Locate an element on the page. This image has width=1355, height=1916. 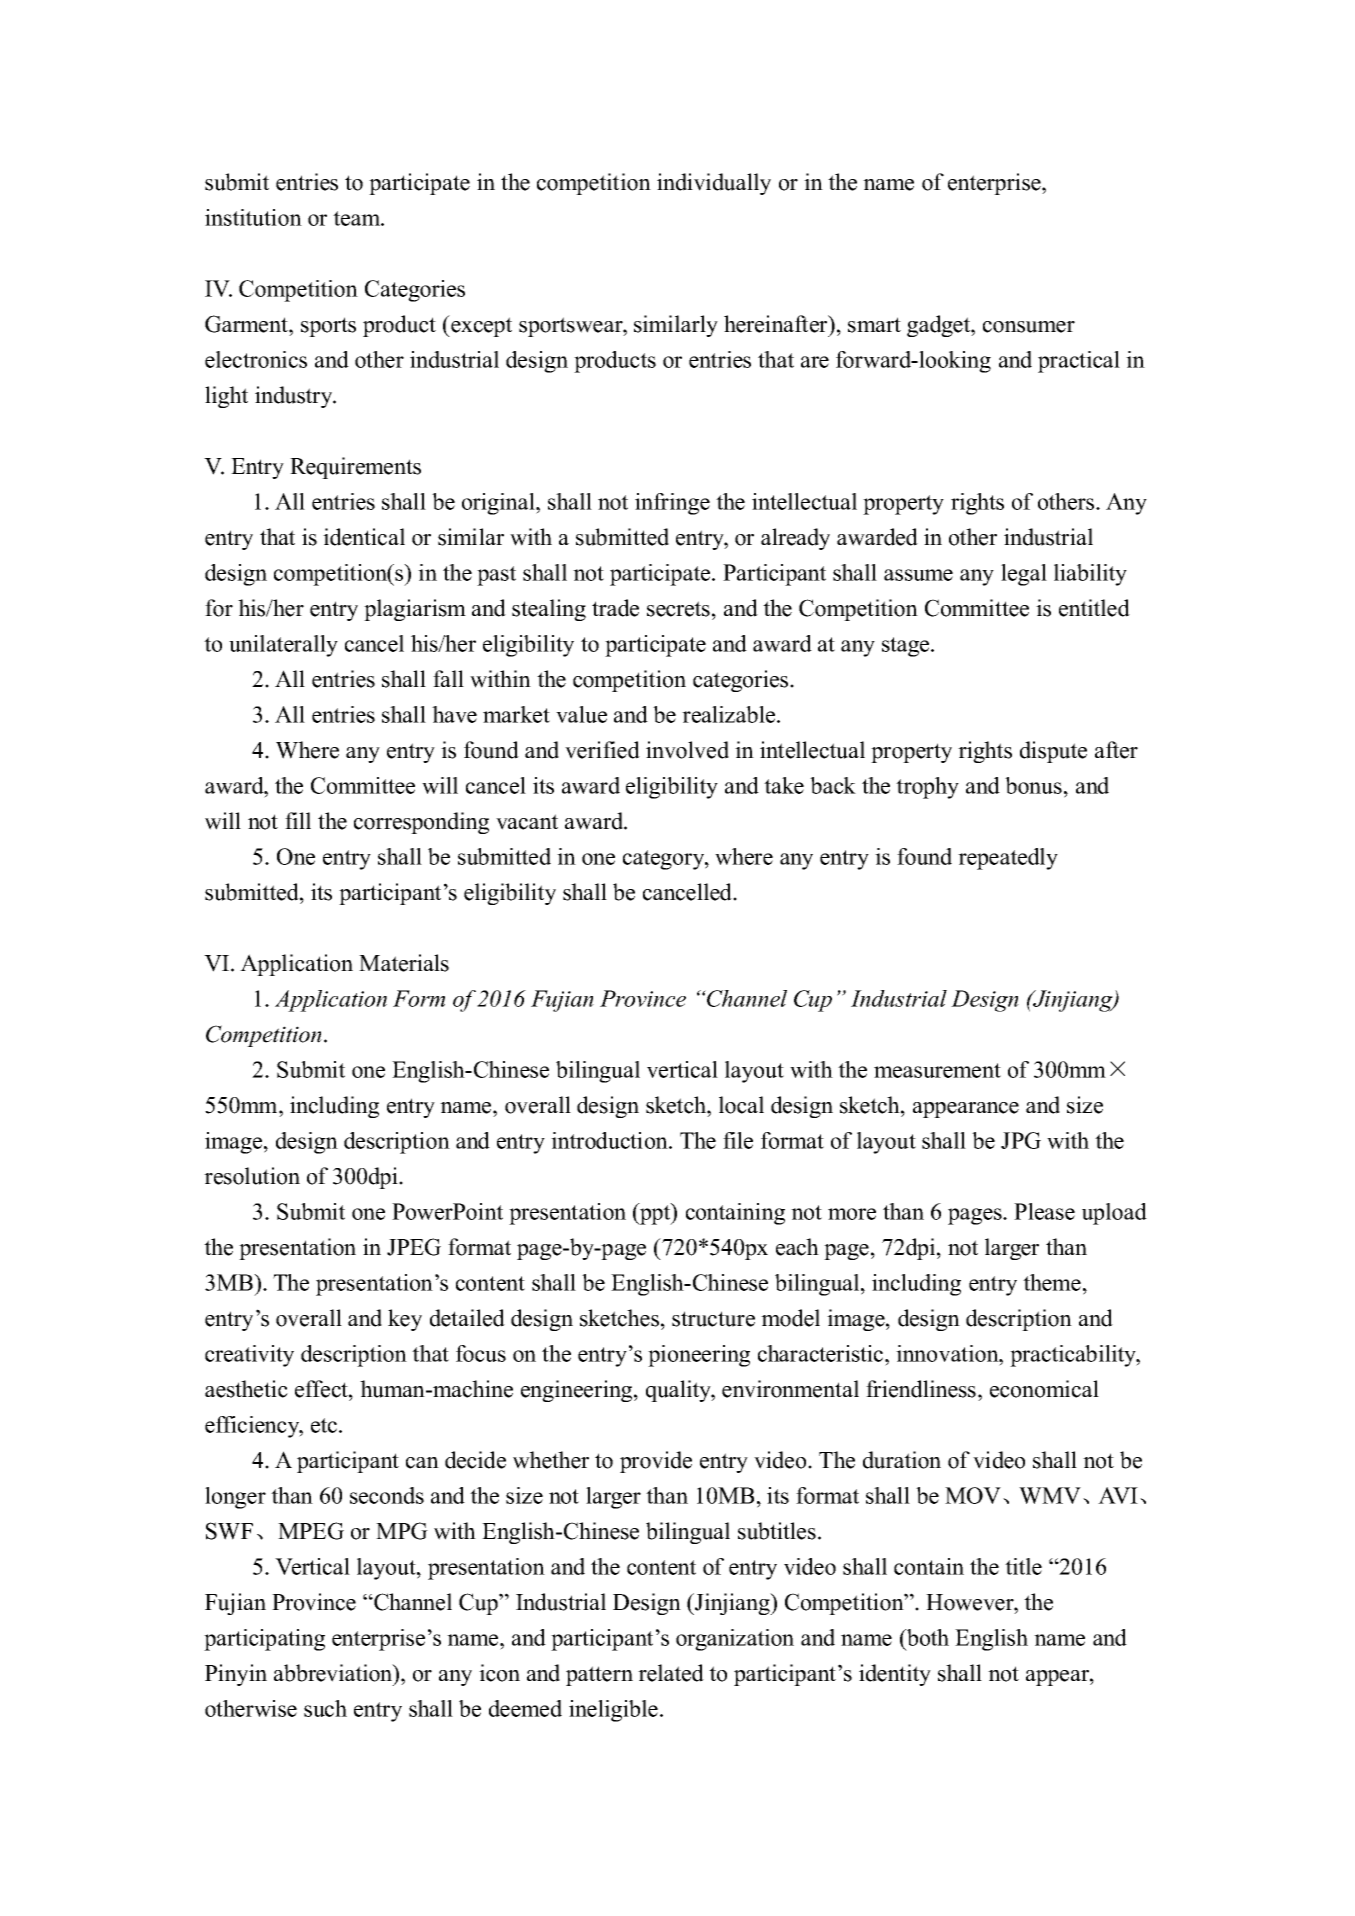
related is located at coordinates (671, 1673).
